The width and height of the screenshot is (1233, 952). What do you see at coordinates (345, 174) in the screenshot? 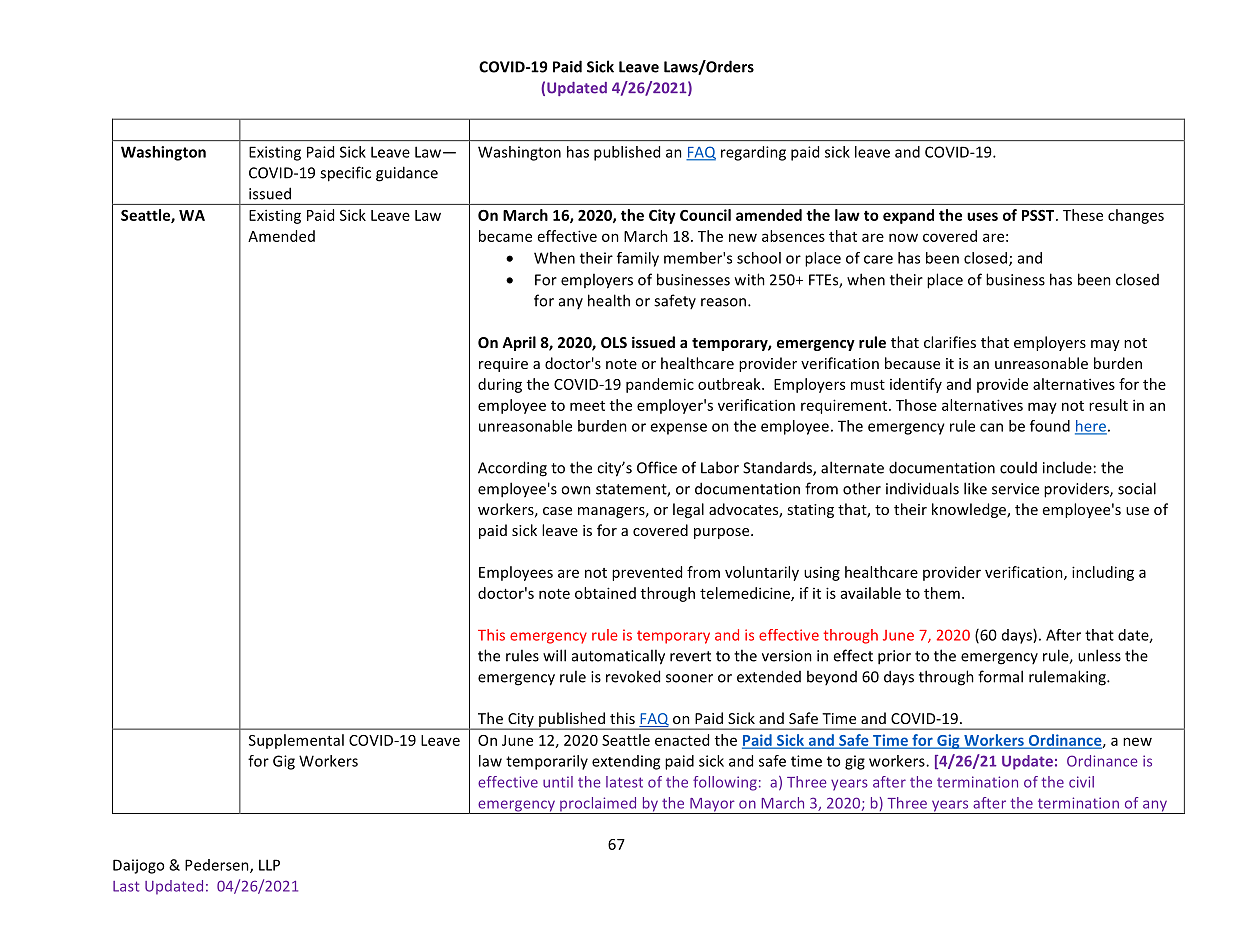
I see `specific` at bounding box center [345, 174].
